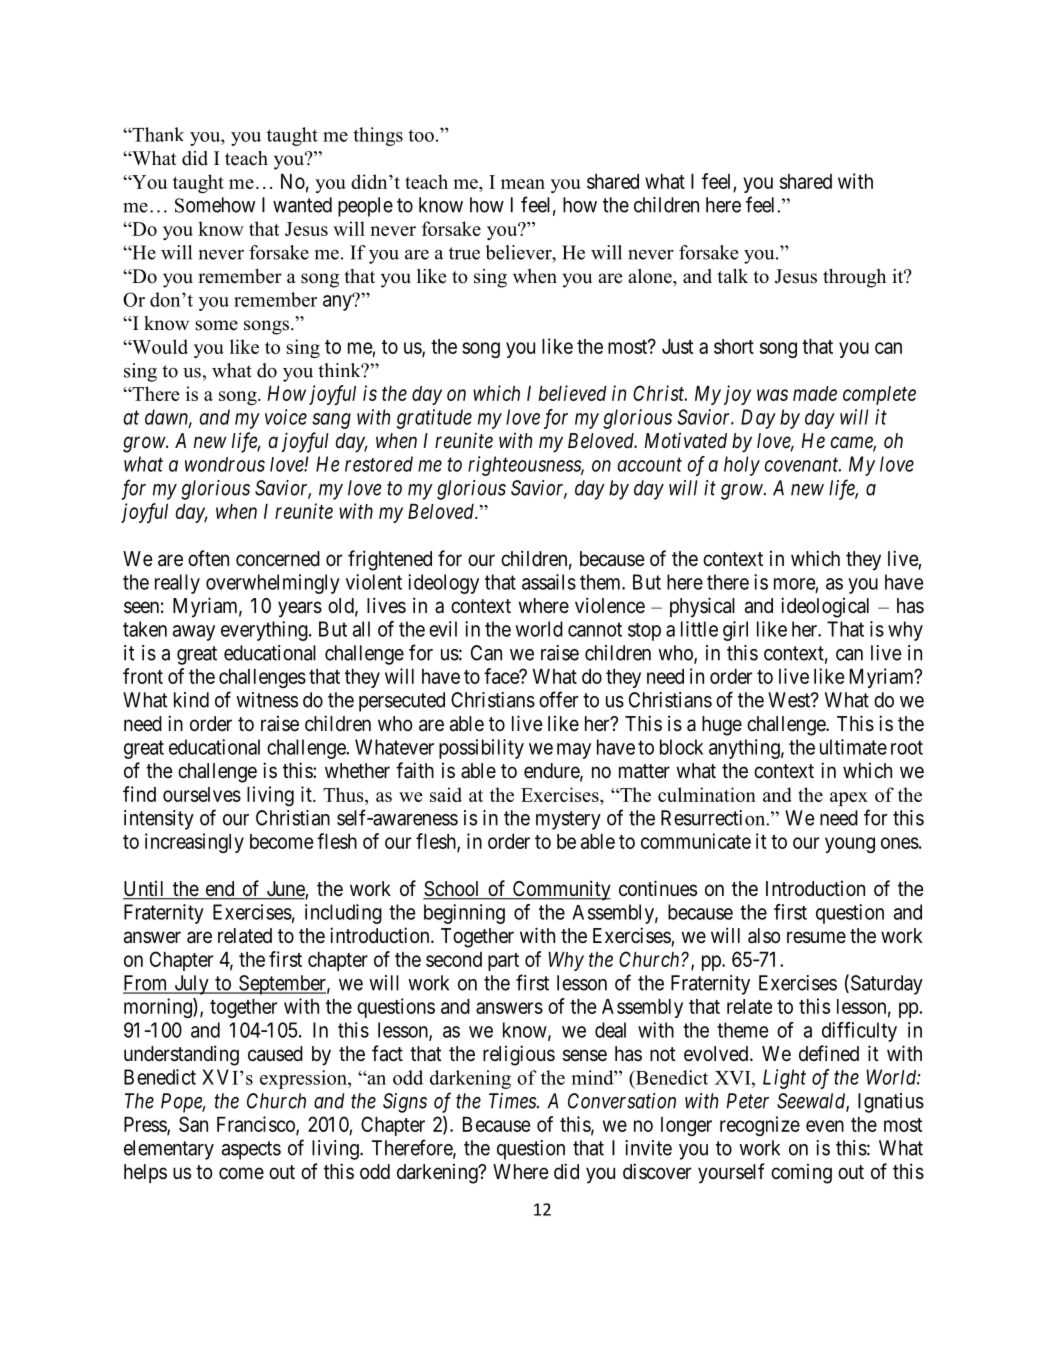 Image resolution: width=1046 pixels, height=1353 pixels. Describe the element at coordinates (825, 1126) in the image. I see `even` at that location.
